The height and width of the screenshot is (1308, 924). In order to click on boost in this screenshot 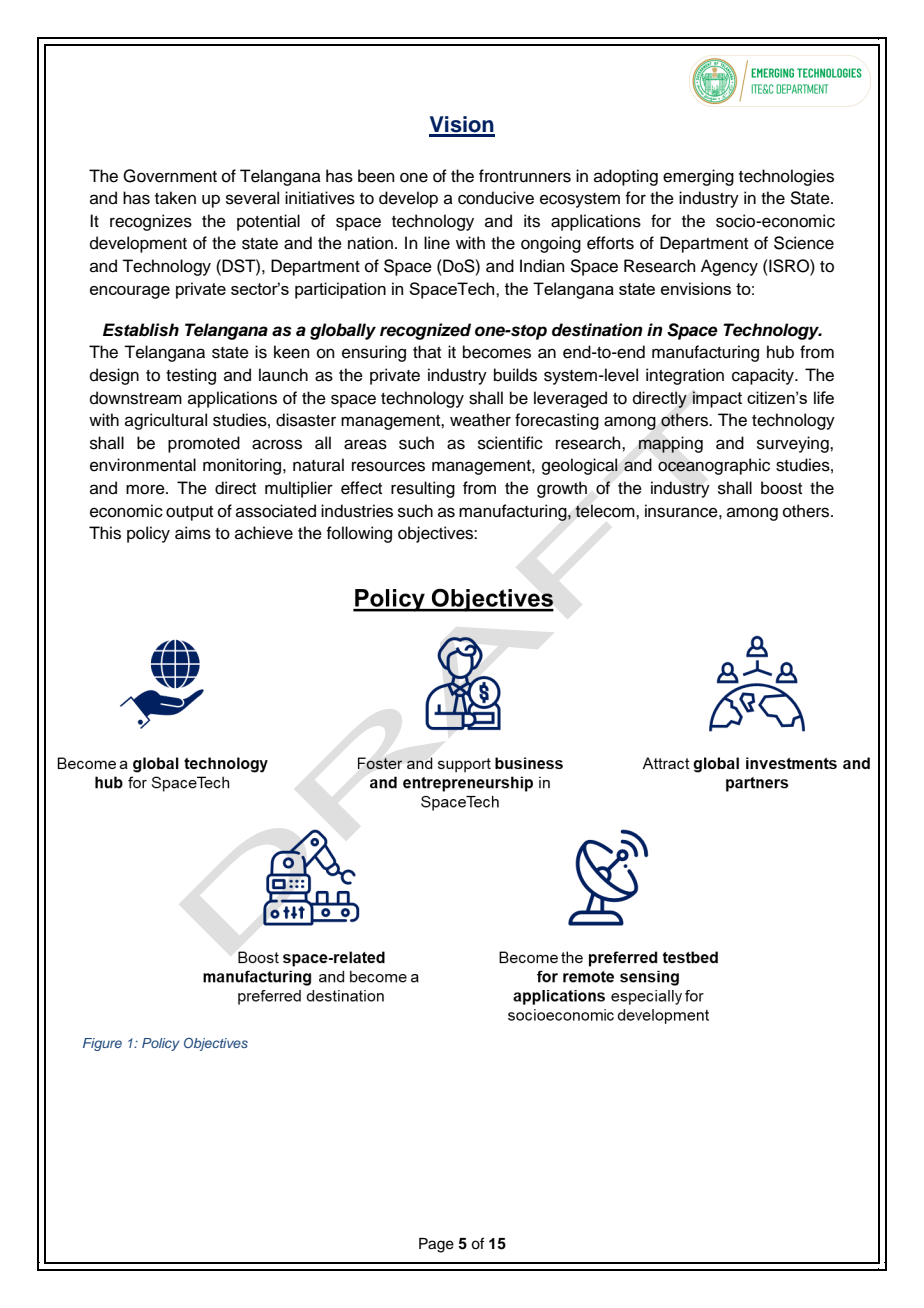, I will do `click(781, 488)`.
